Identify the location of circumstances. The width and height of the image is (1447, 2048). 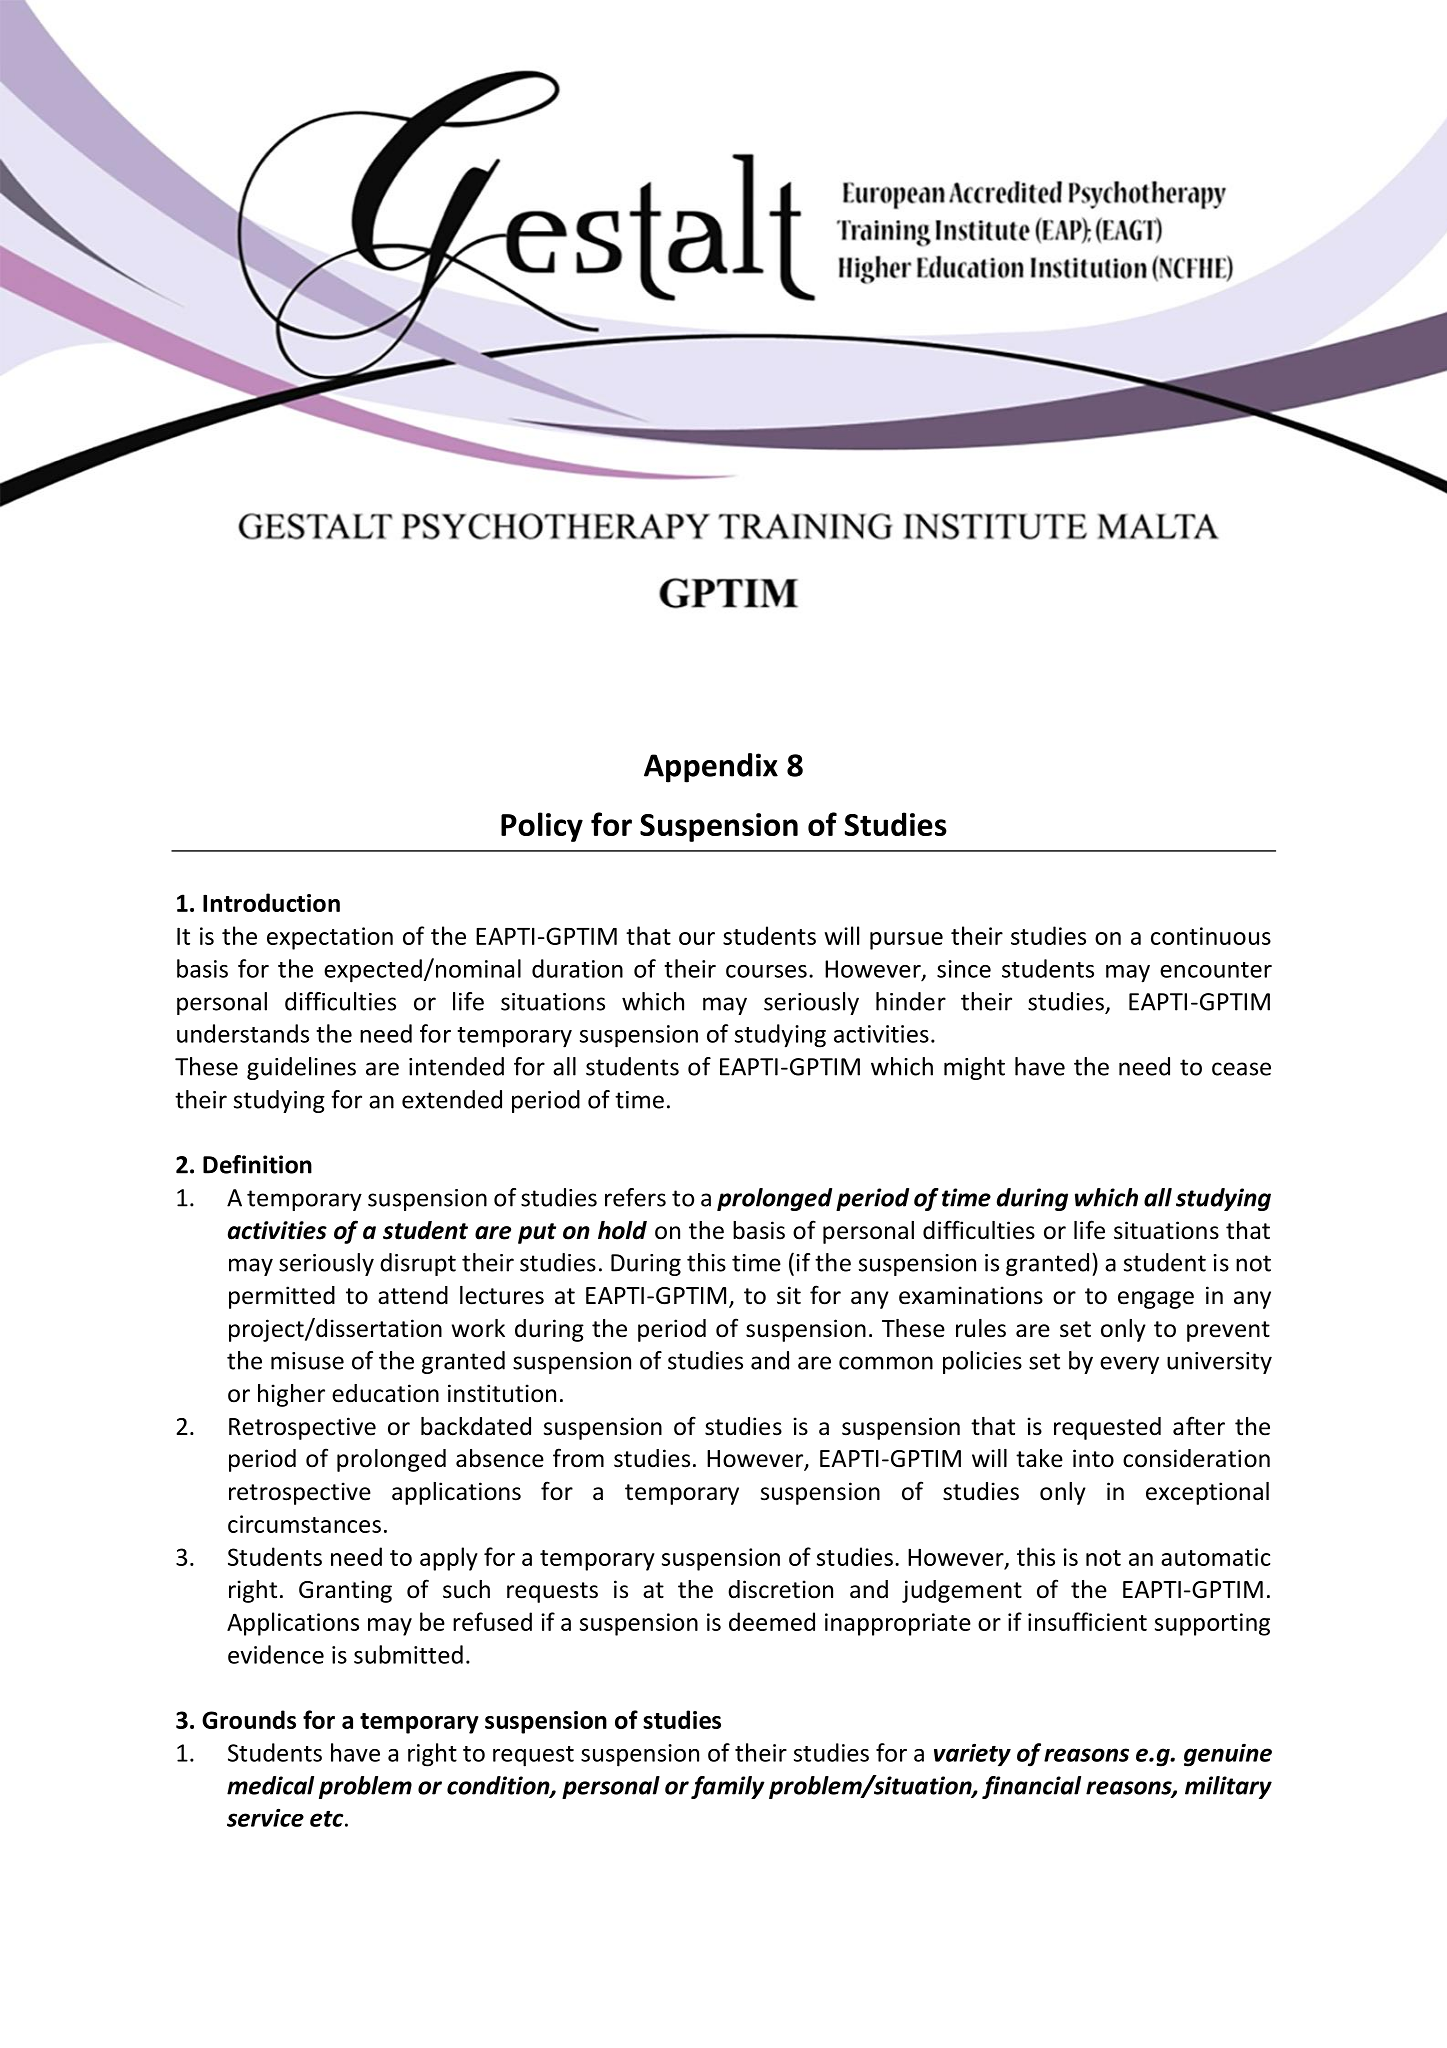
(304, 1524).
